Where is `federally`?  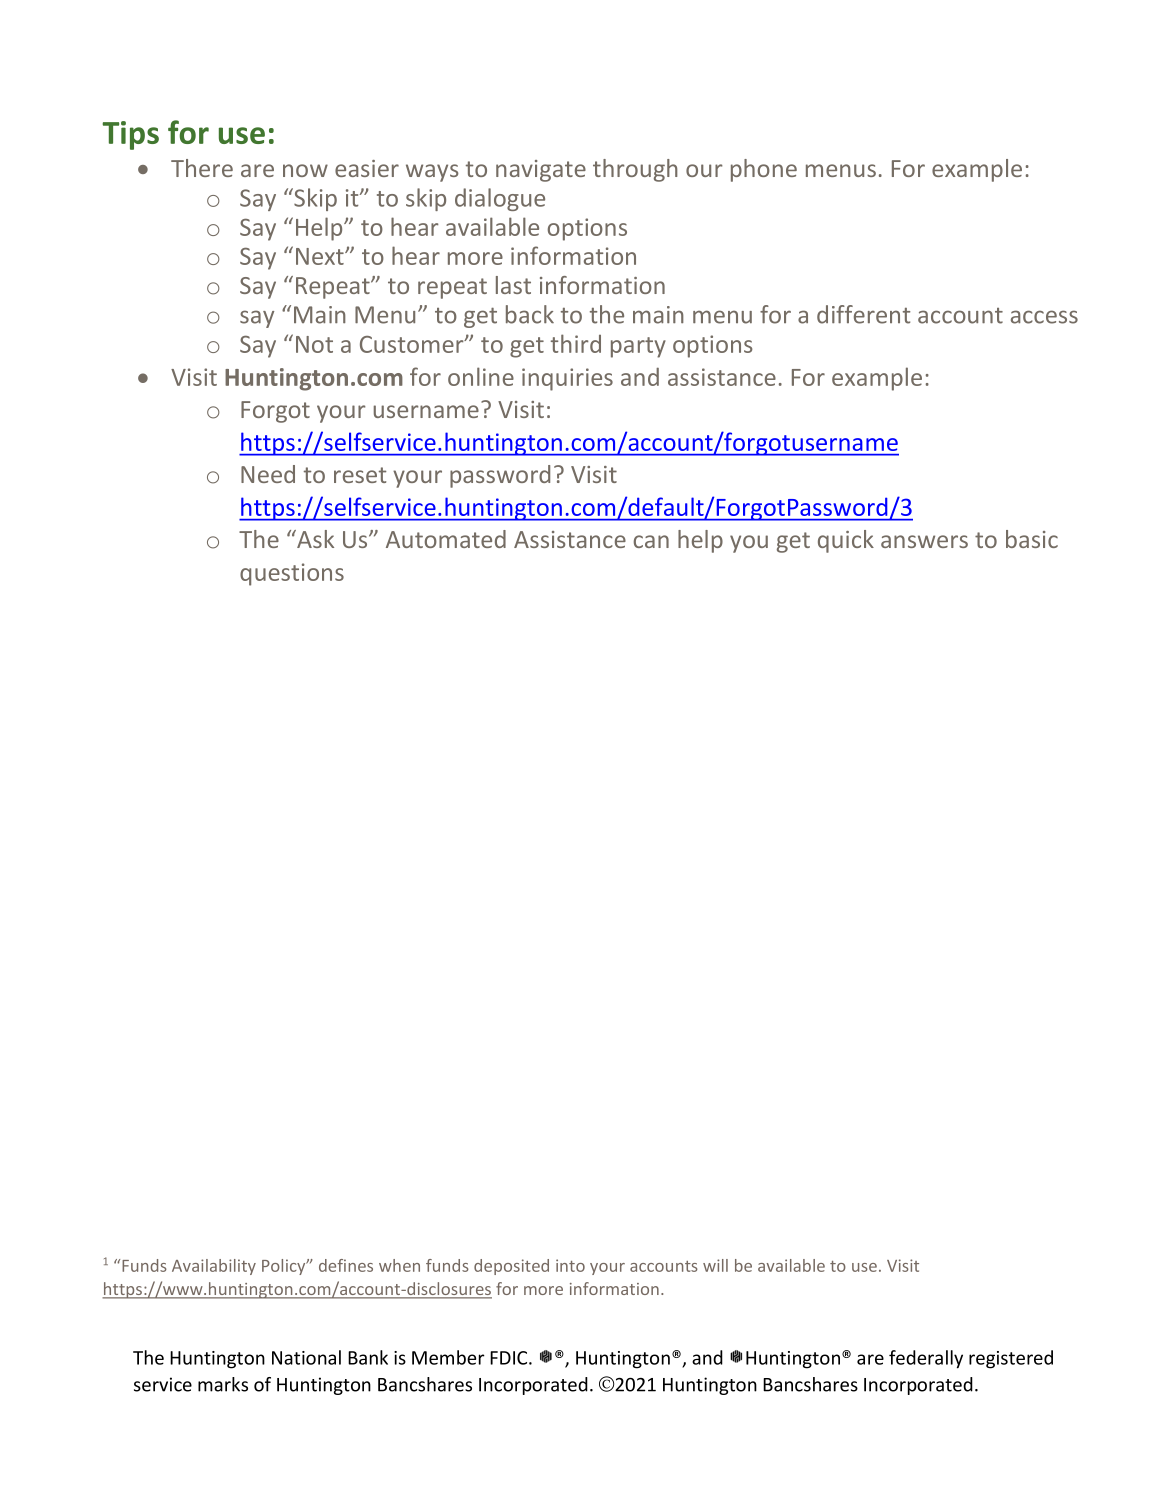 federally is located at coordinates (926, 1359).
